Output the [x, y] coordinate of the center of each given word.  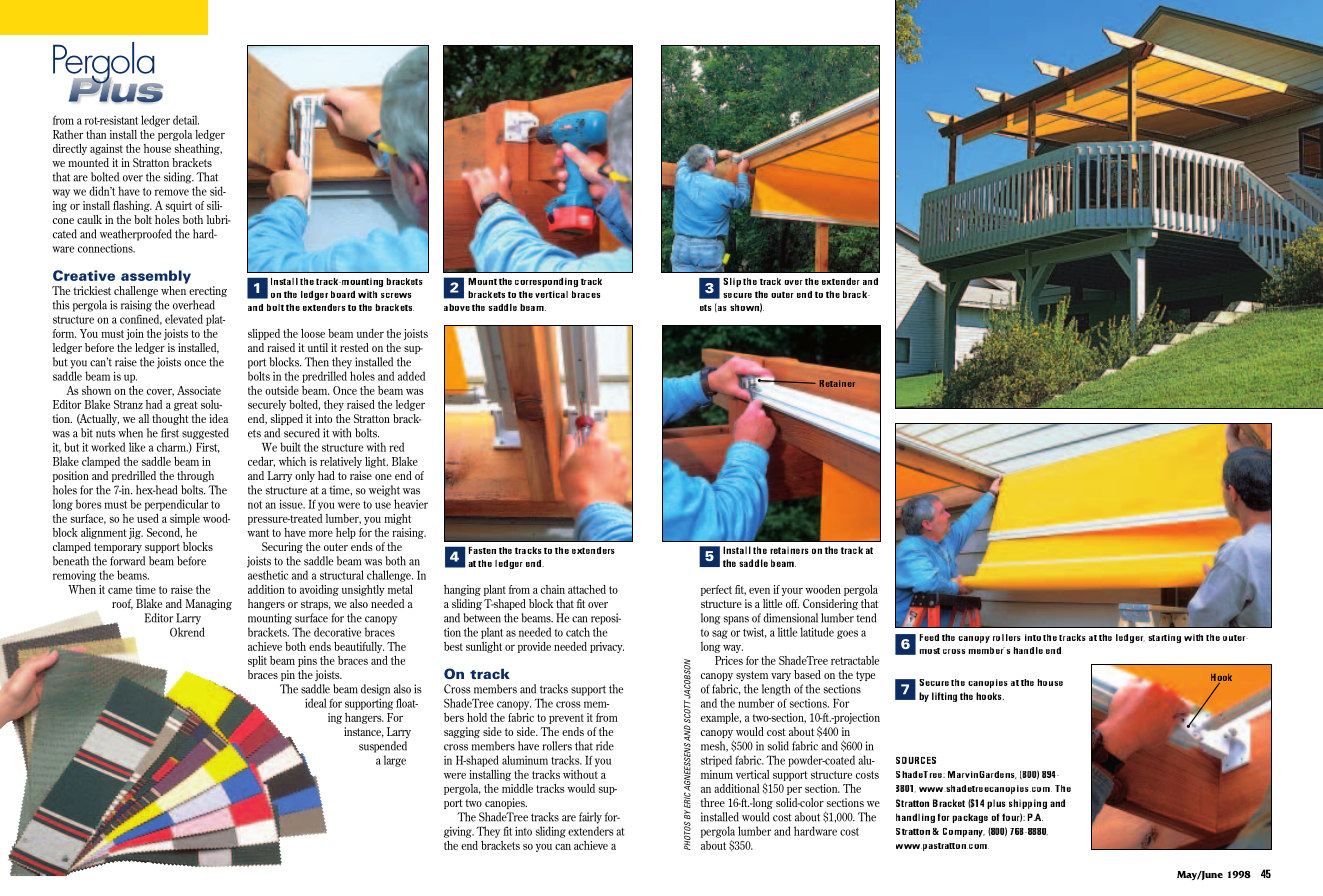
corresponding [546, 282]
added [411, 376]
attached [587, 589]
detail [186, 120]
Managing [209, 604]
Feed [929, 637]
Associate [199, 390]
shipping [1028, 804]
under [370, 333]
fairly [590, 818]
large [395, 761]
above [457, 307]
